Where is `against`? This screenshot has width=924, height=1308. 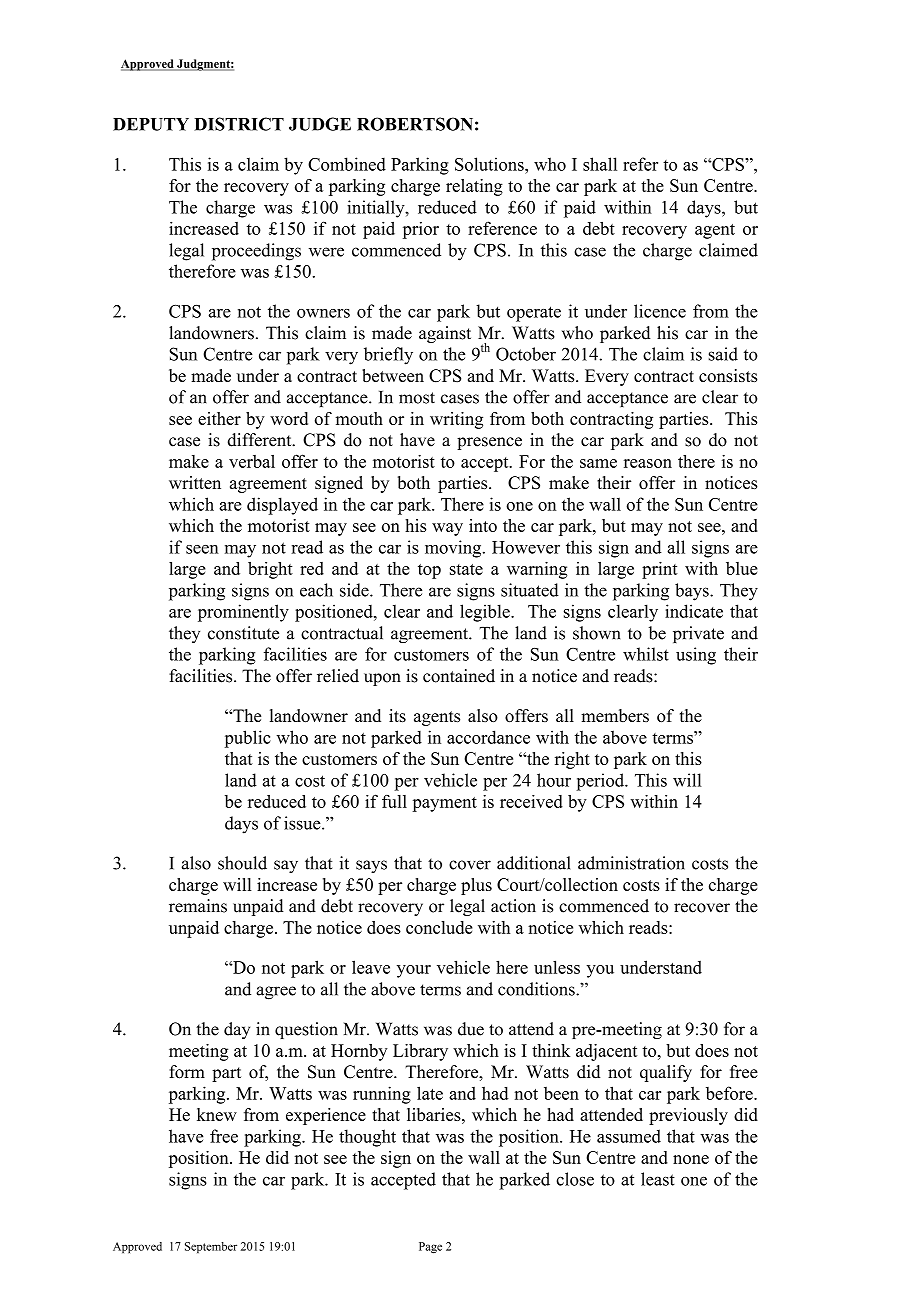 against is located at coordinates (445, 334).
